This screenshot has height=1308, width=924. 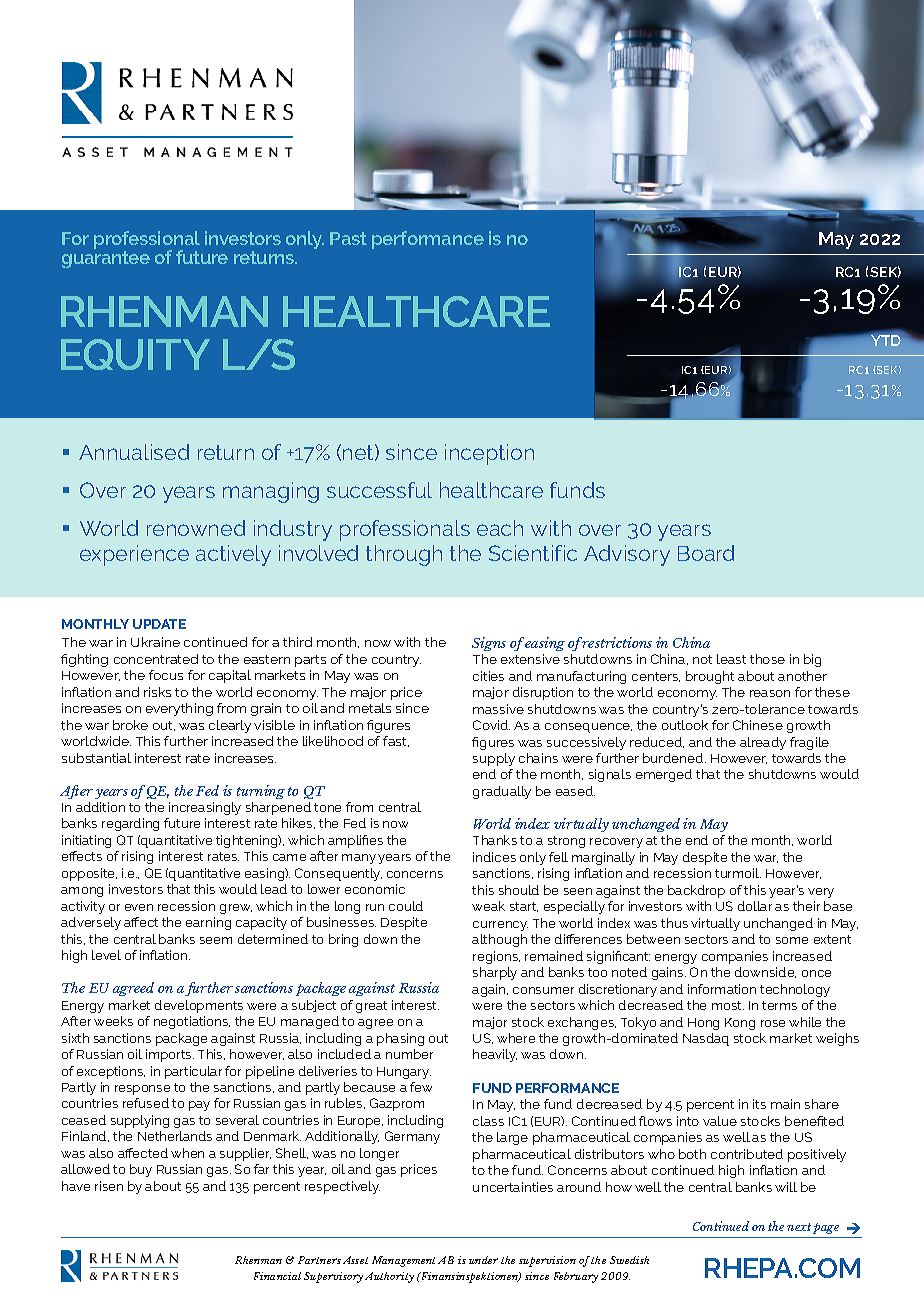 I want to click on guarantee, so click(x=106, y=259).
